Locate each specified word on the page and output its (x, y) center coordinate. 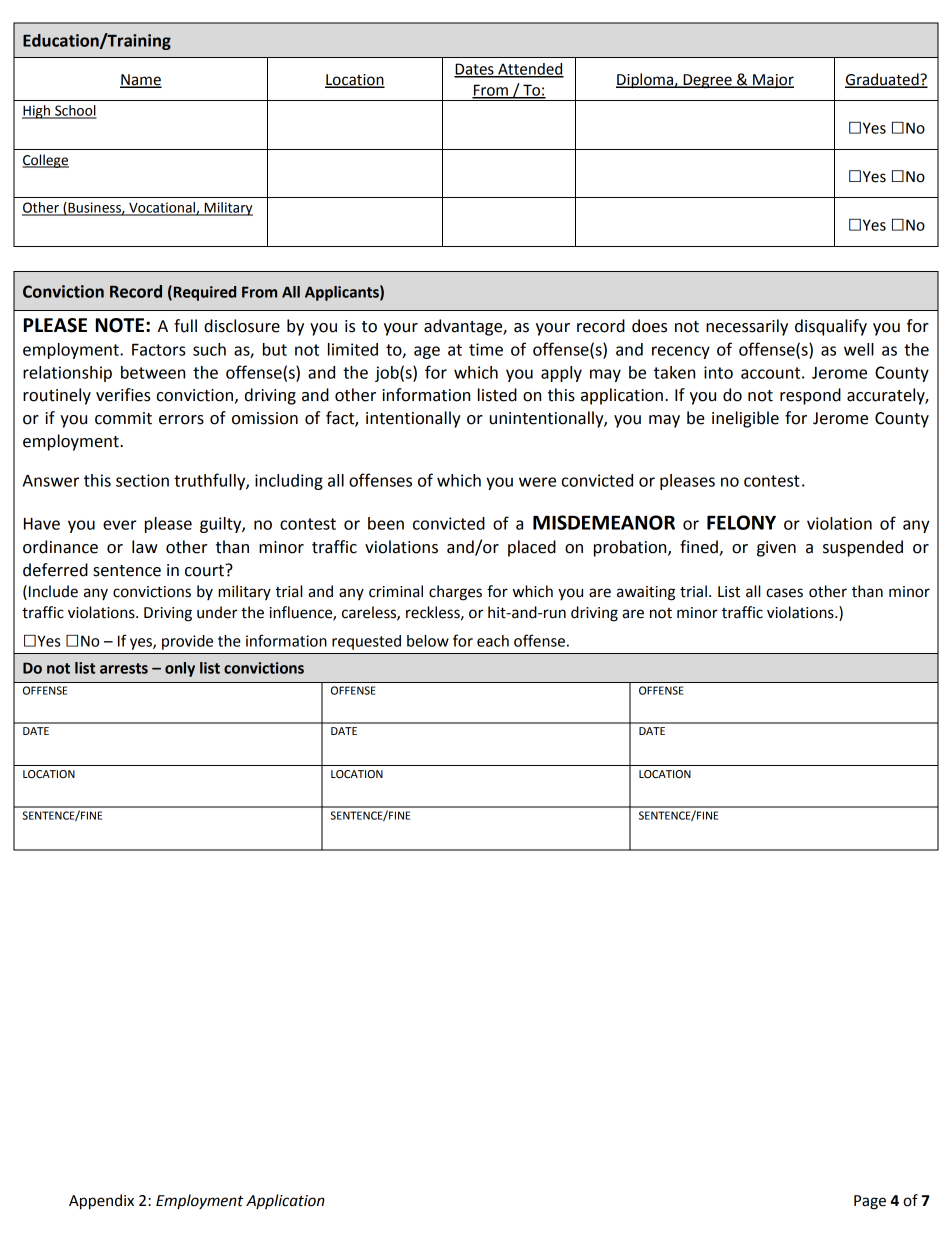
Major (772, 81)
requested (366, 642)
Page (870, 1202)
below (428, 641)
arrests (124, 668)
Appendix (101, 1202)
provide (187, 642)
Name (141, 80)
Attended (530, 70)
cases (784, 593)
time (486, 349)
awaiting (646, 593)
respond (810, 396)
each (493, 641)
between (153, 372)
